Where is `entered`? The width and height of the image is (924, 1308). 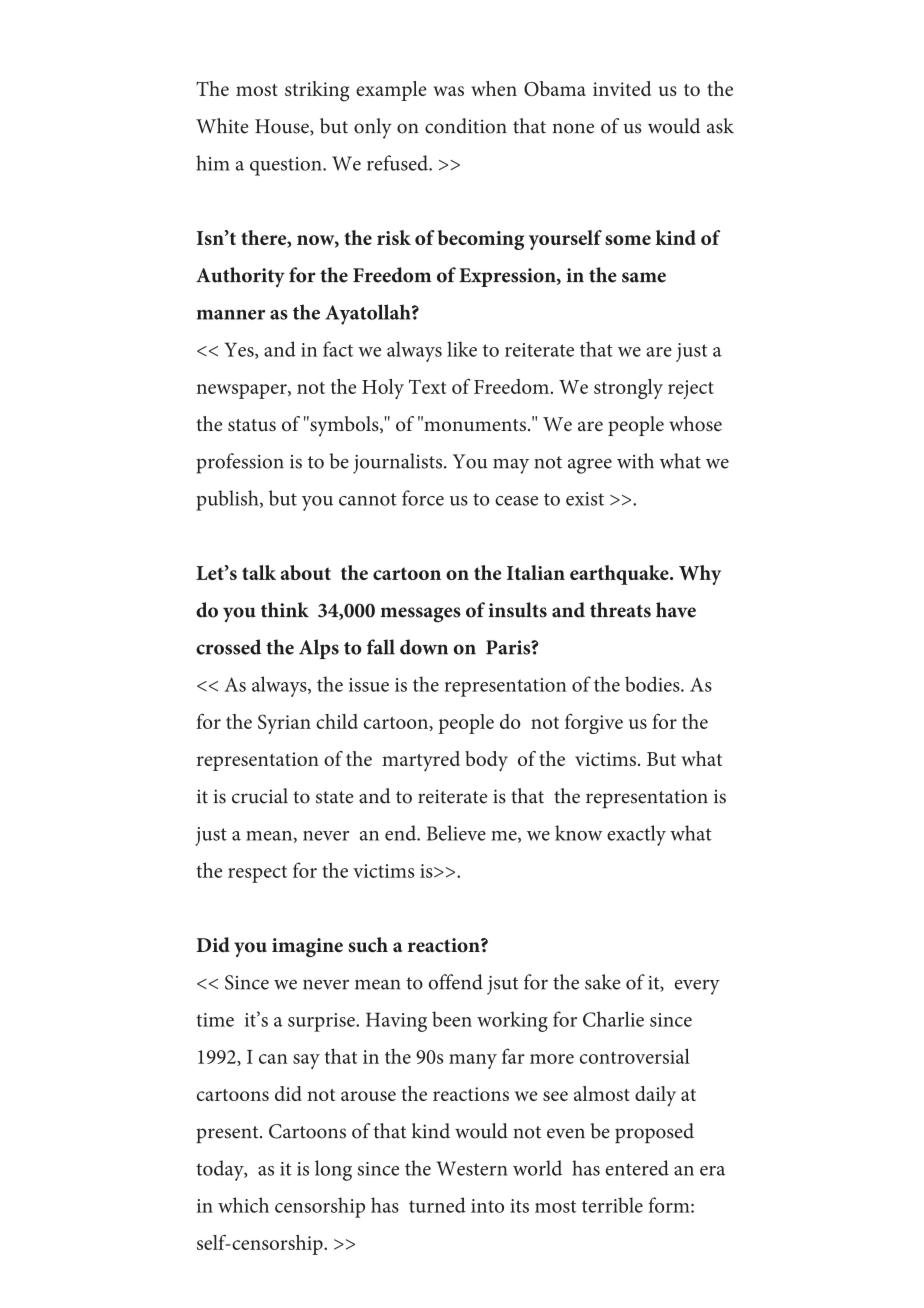 entered is located at coordinates (637, 1168).
